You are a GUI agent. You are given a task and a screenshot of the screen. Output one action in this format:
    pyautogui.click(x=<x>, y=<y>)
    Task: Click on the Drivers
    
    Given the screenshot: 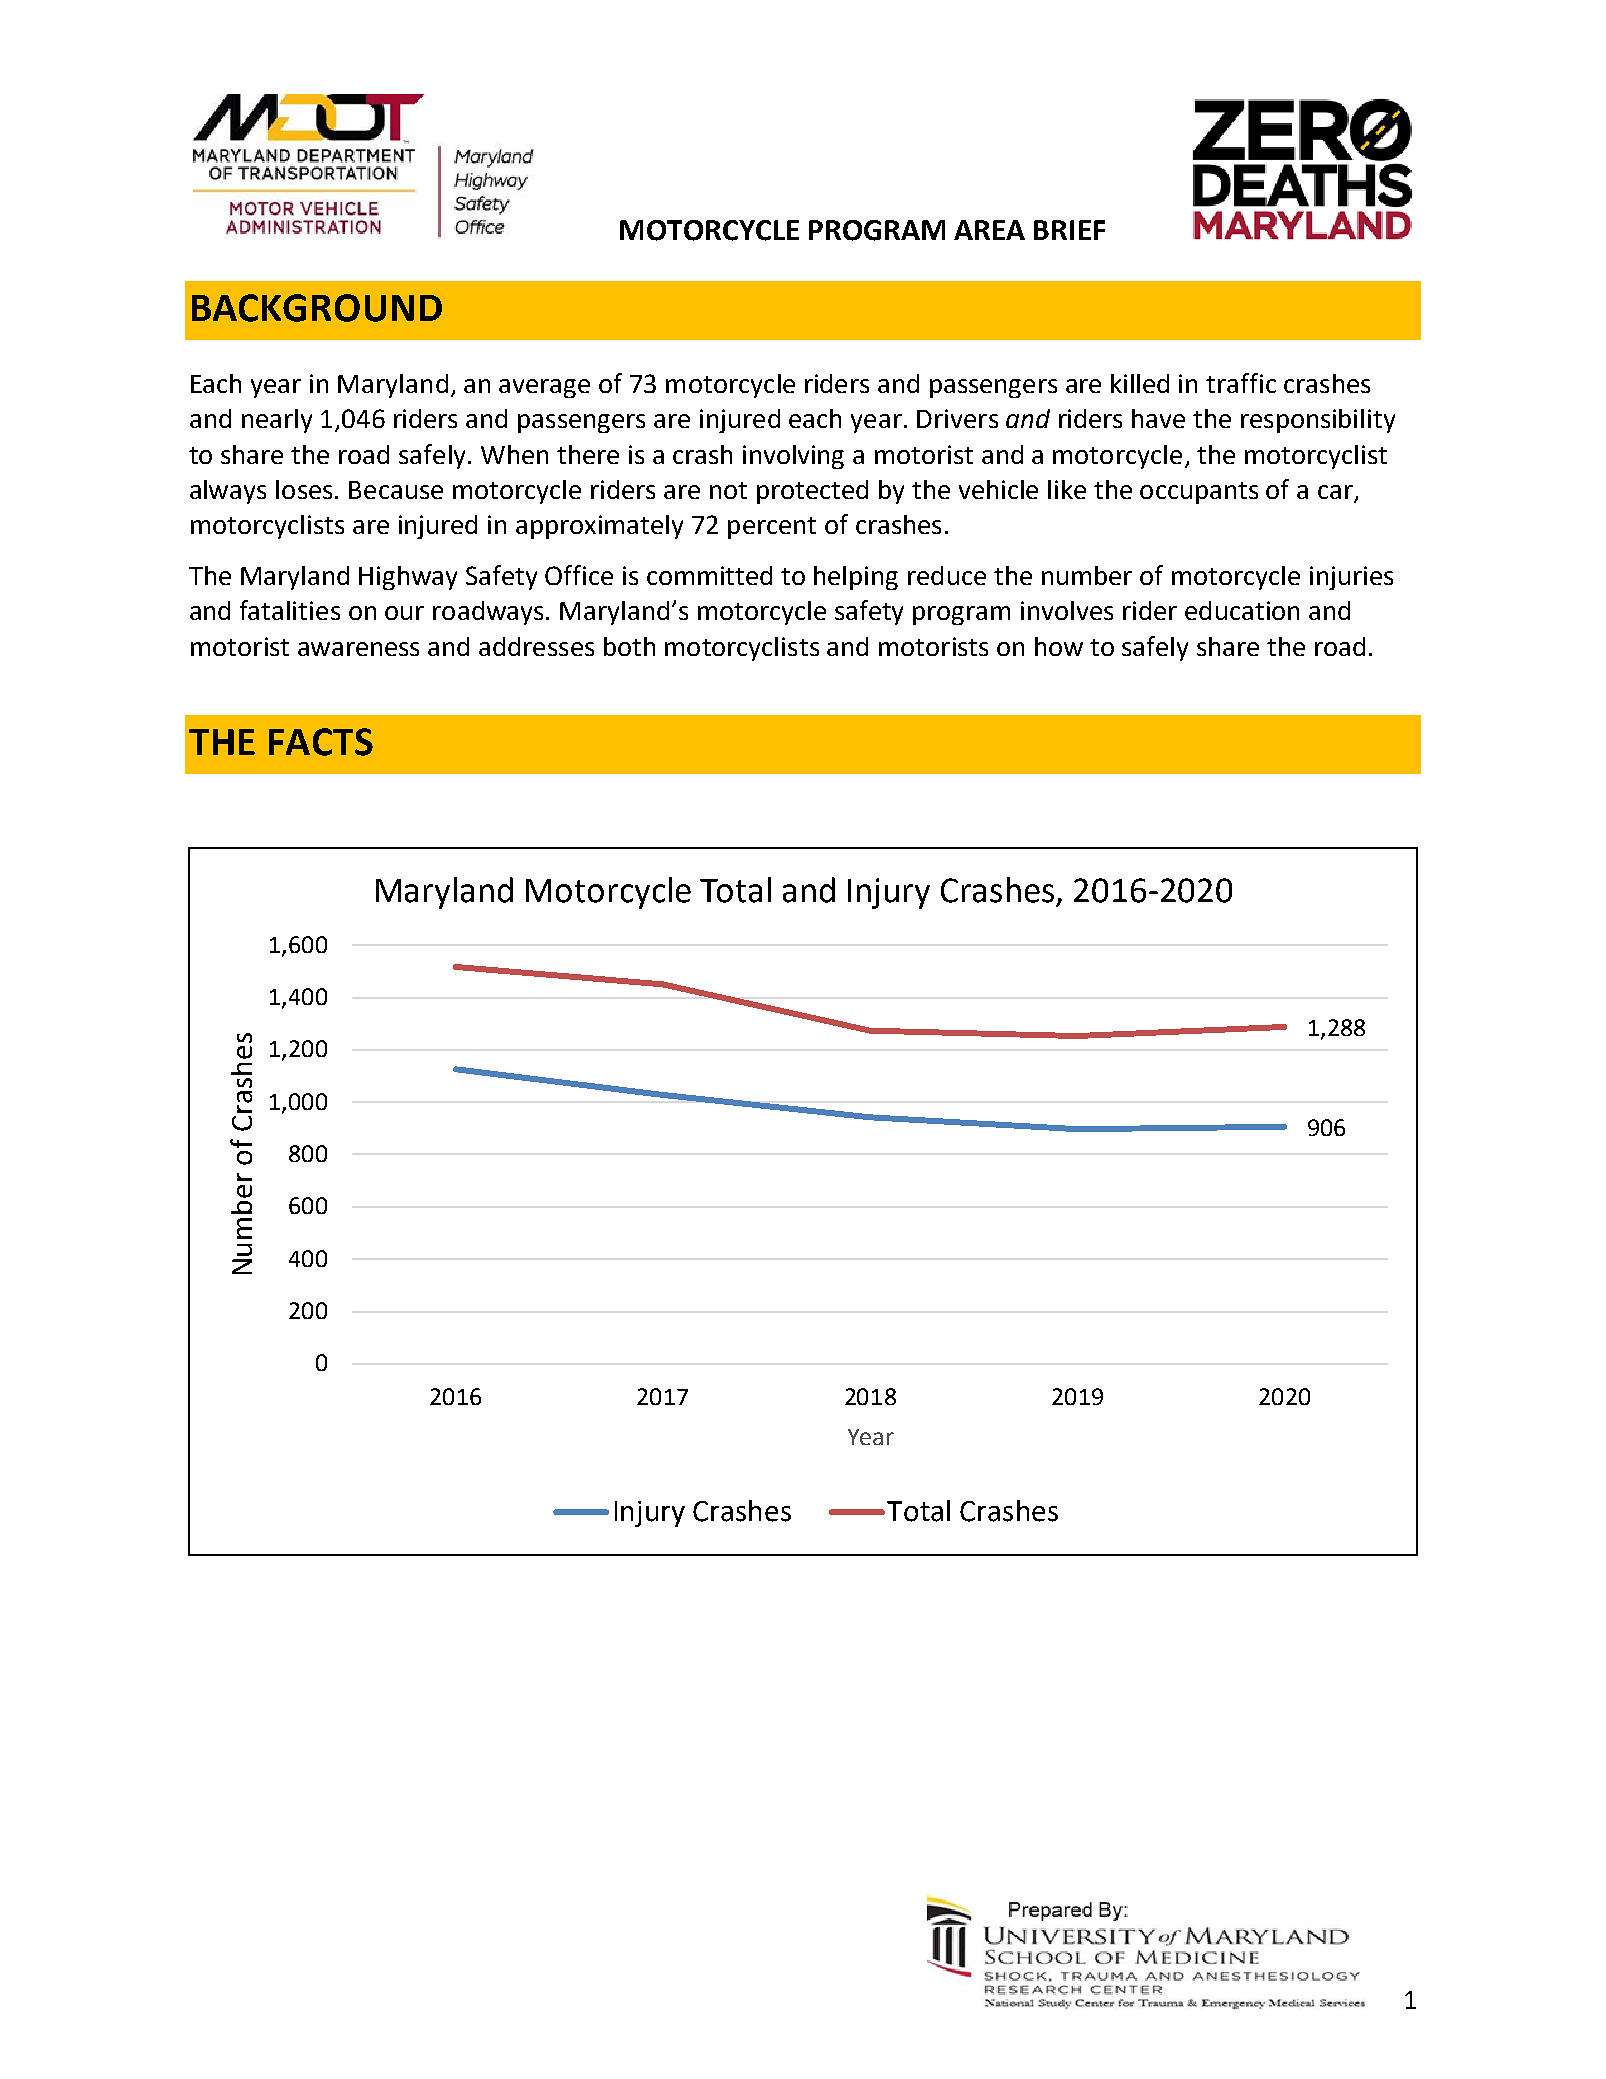 What is the action you would take?
    pyautogui.click(x=957, y=418)
